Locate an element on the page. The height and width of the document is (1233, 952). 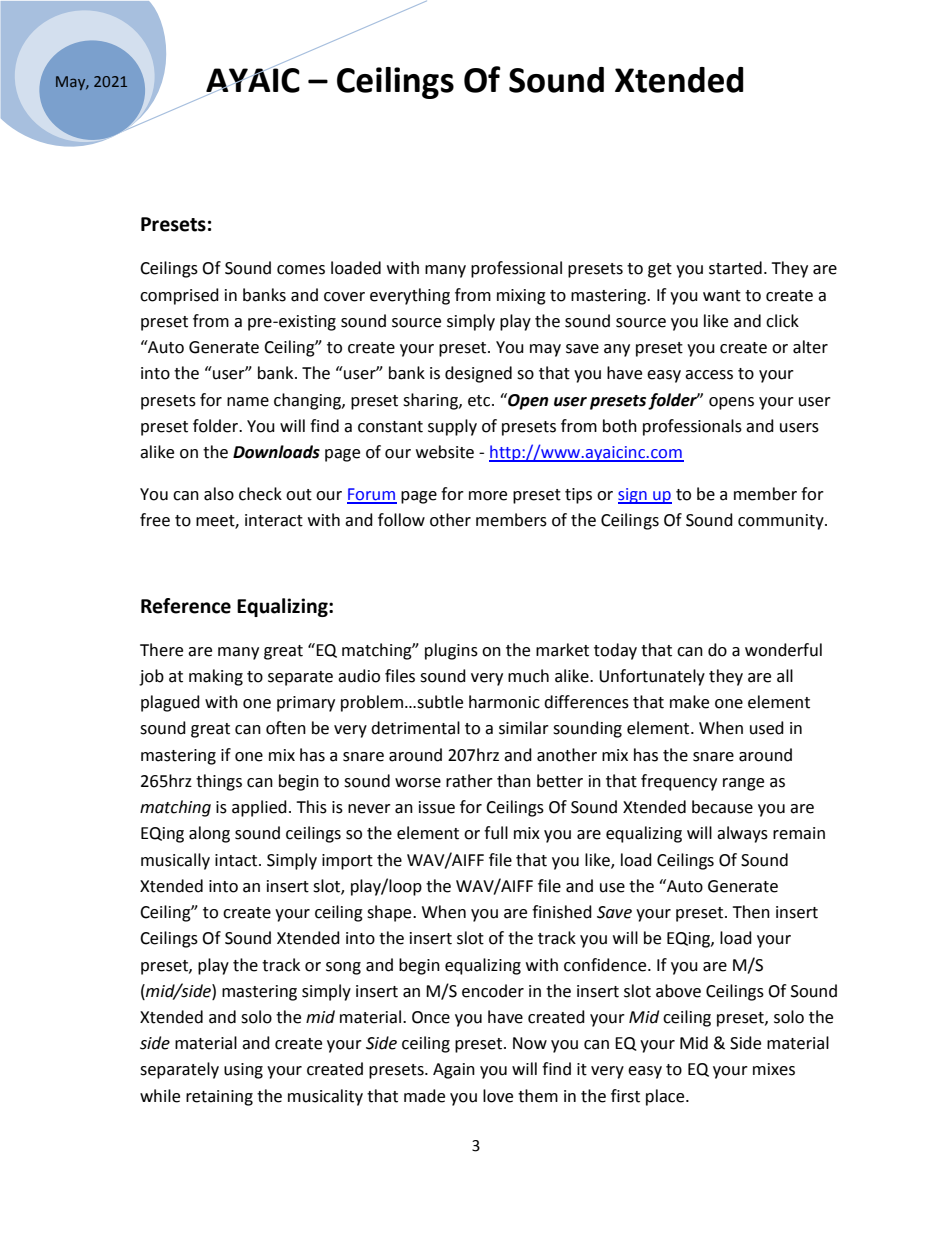
comprised is located at coordinates (179, 296).
